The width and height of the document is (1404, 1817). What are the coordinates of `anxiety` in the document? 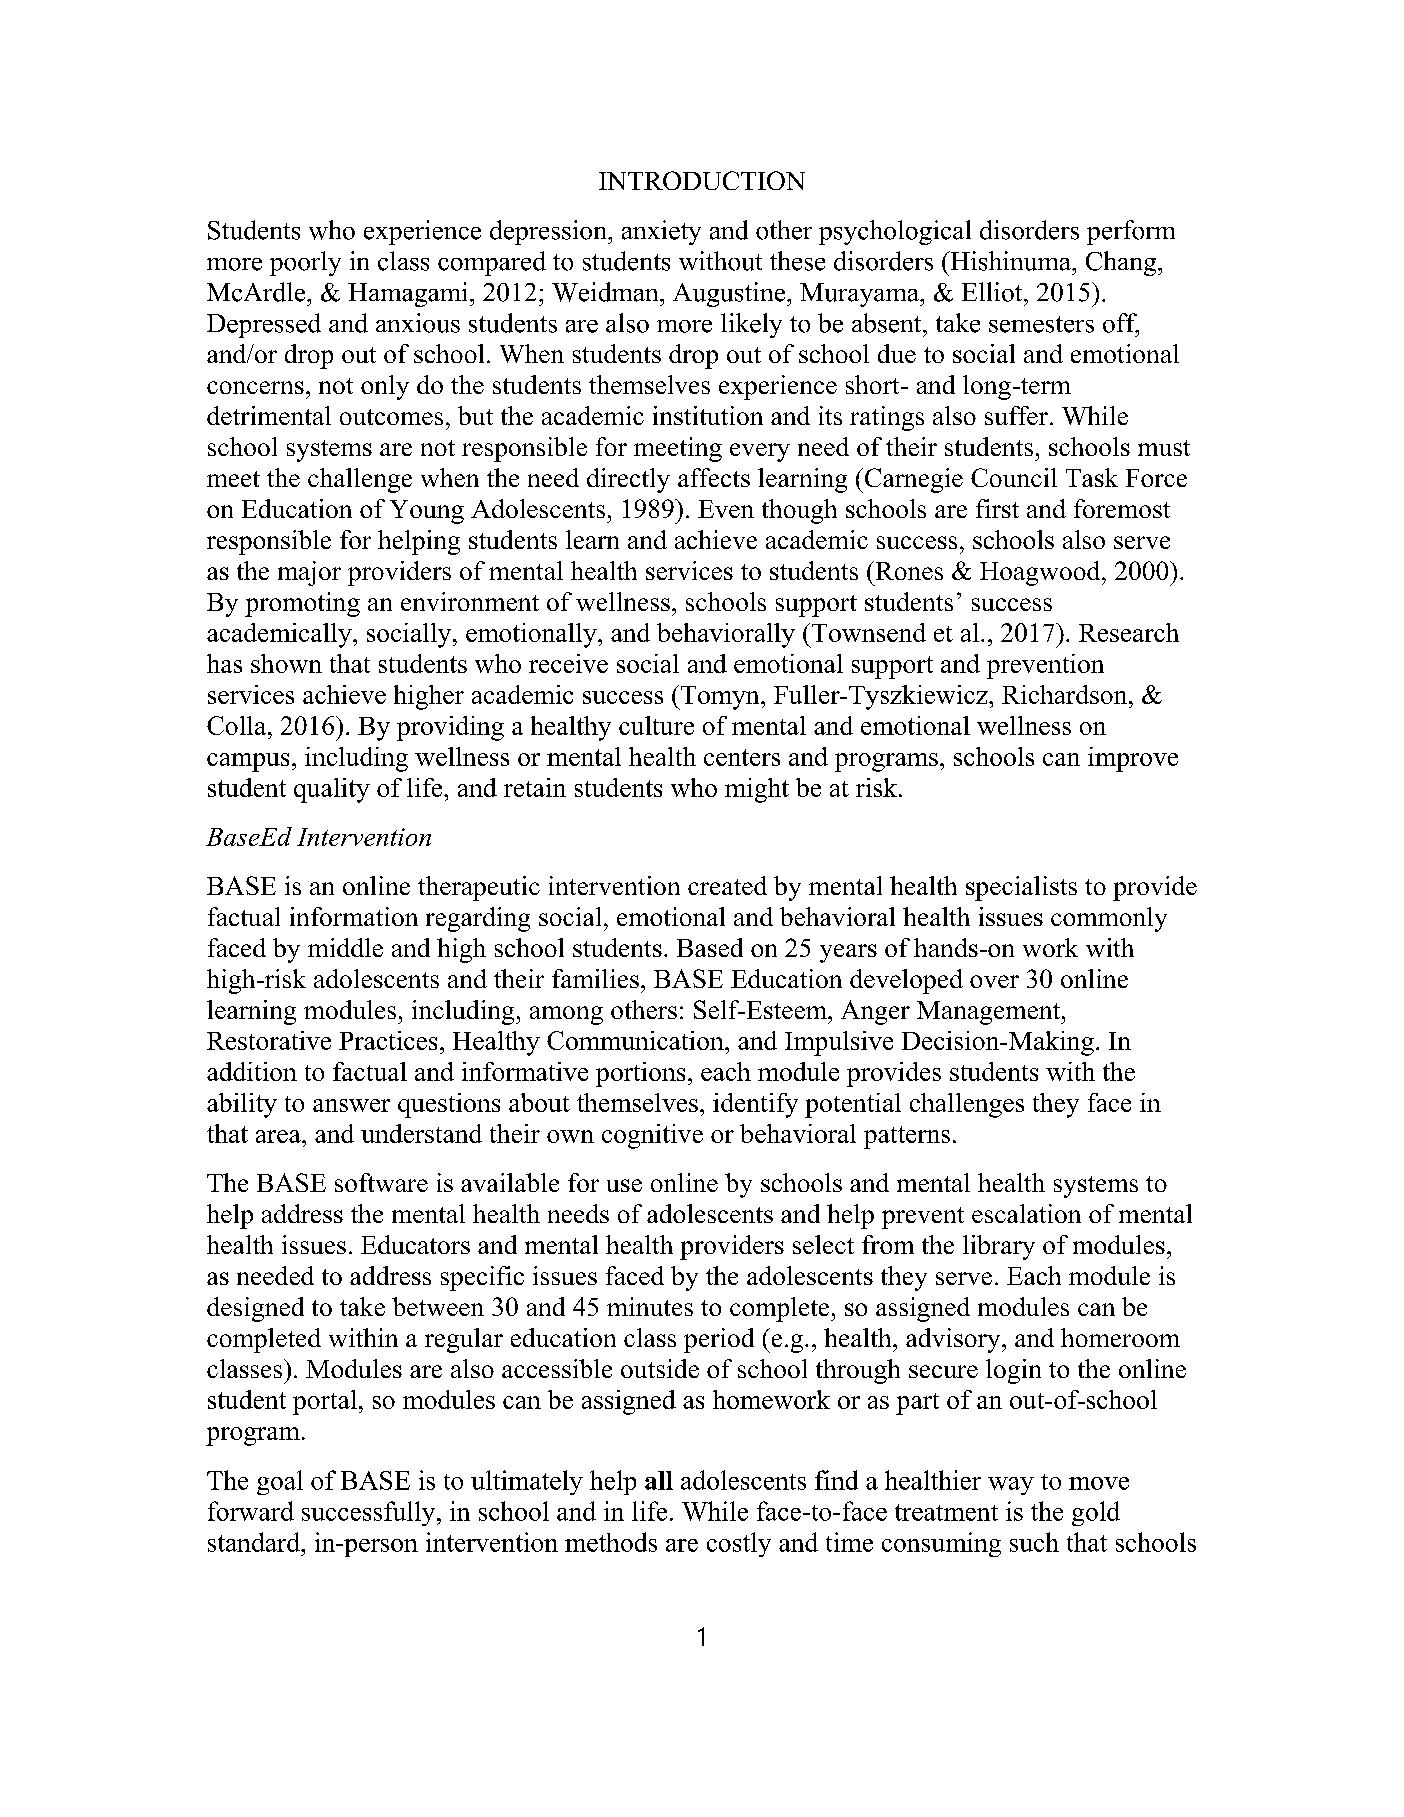 It's located at (661, 232).
